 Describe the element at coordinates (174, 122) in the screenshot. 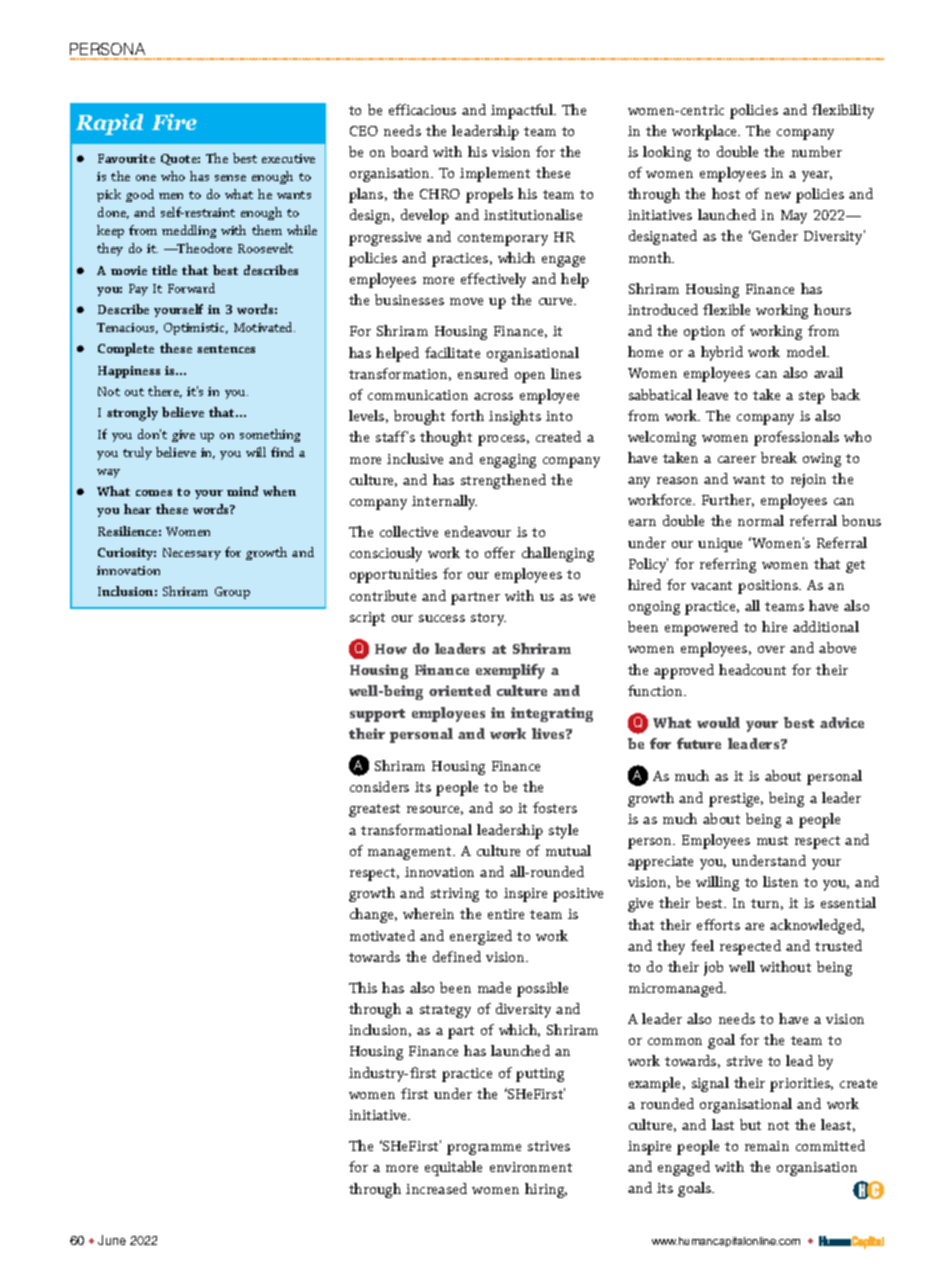

I see `Fire` at that location.
